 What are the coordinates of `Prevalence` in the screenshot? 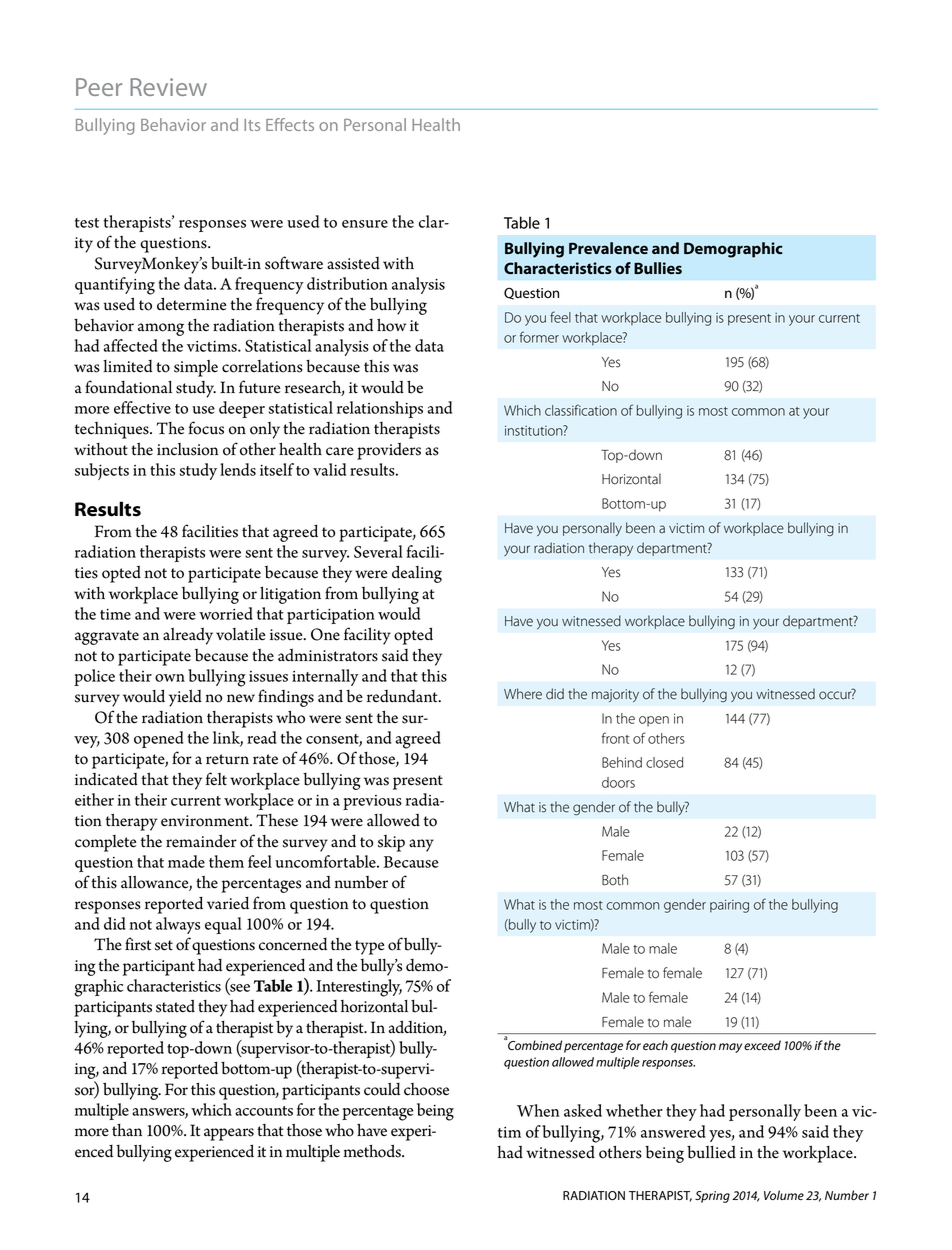 It's located at (608, 248).
